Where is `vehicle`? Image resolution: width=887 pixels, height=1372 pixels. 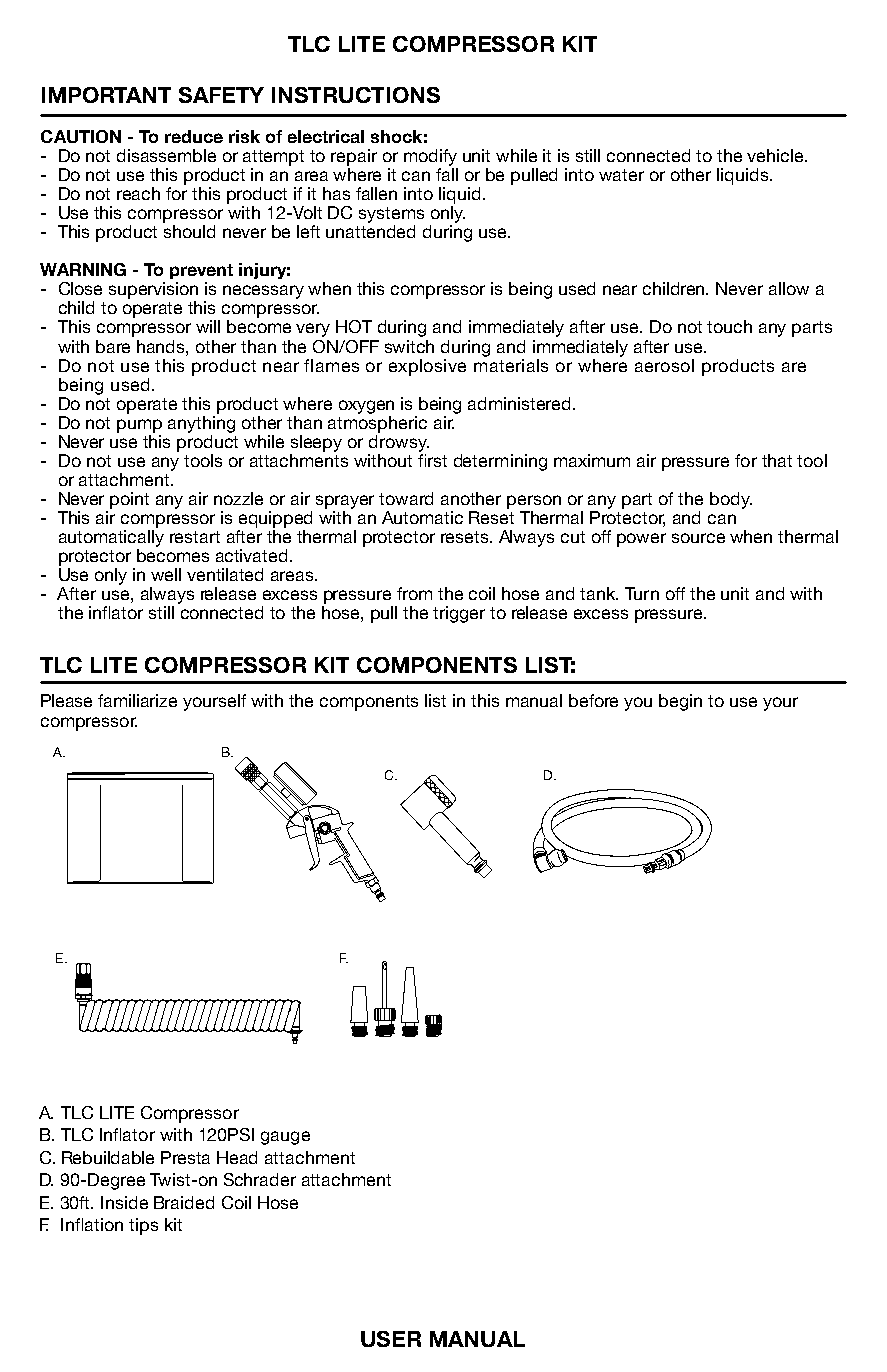 vehicle is located at coordinates (776, 155).
